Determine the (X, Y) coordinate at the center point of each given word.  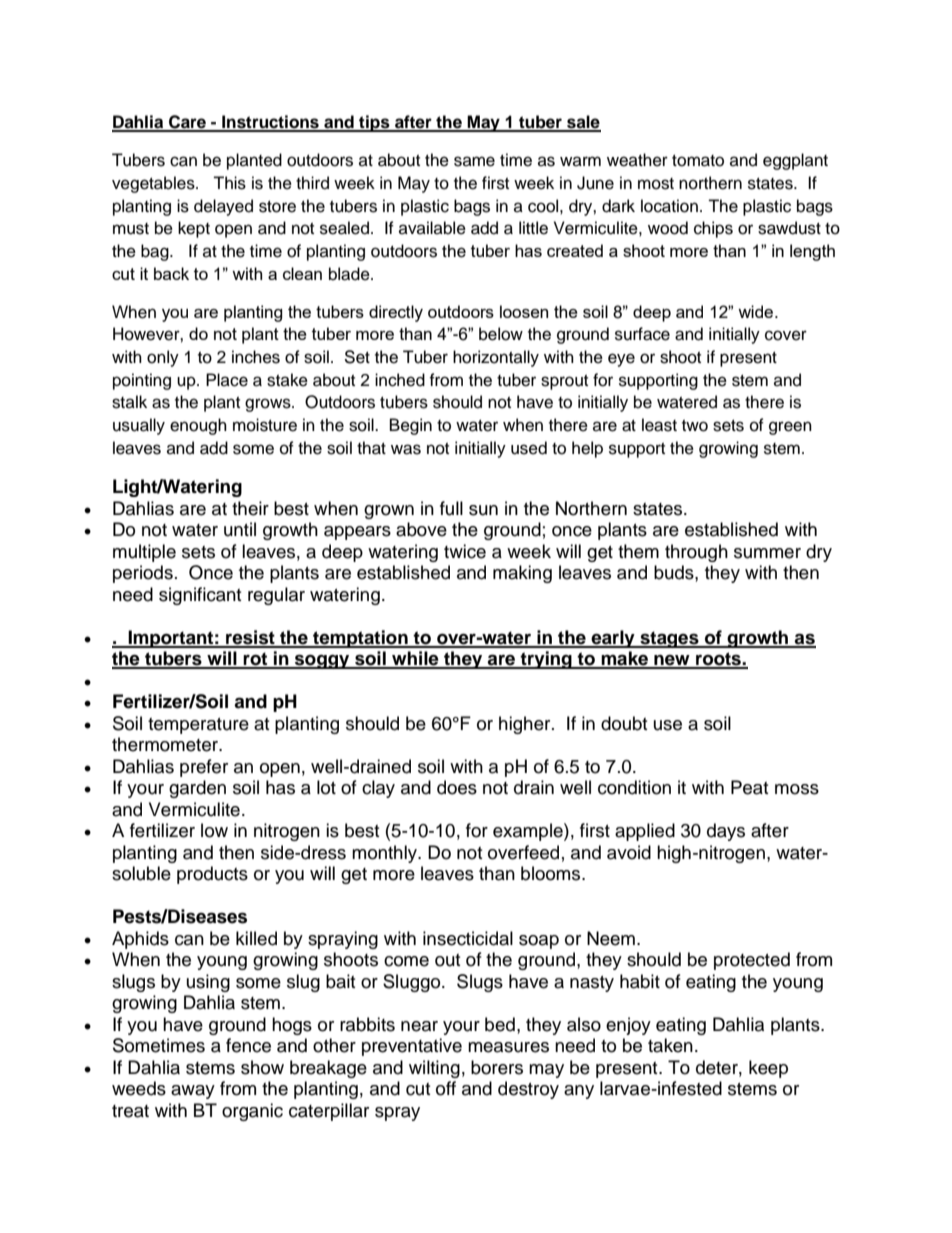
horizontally (496, 358)
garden (197, 789)
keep (768, 1069)
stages (669, 639)
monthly (385, 854)
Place (227, 380)
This (229, 183)
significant (200, 596)
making (522, 574)
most (656, 184)
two (695, 426)
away (193, 1092)
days (726, 832)
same (474, 161)
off (446, 1088)
